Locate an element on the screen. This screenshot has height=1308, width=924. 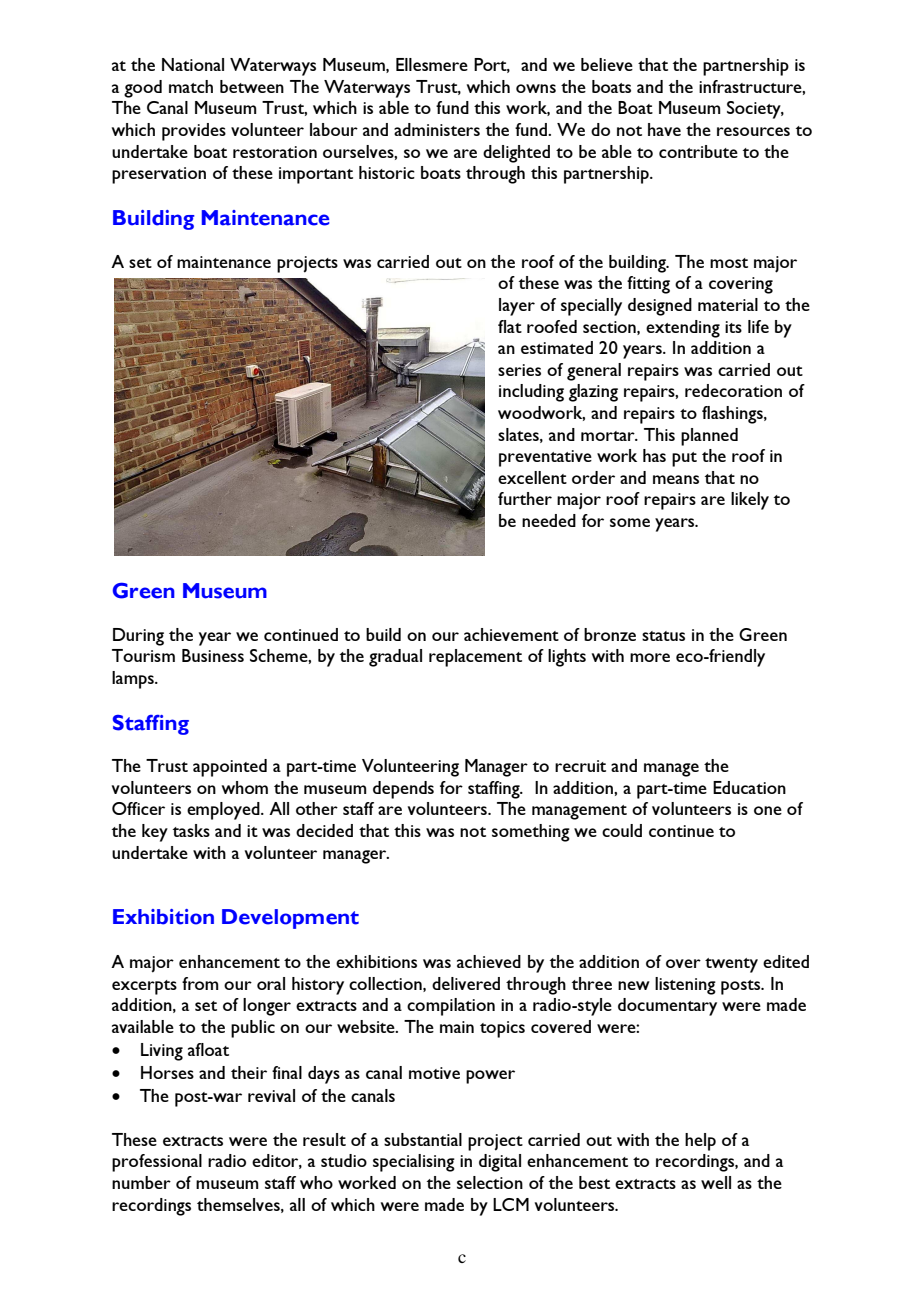
well is located at coordinates (716, 1182).
